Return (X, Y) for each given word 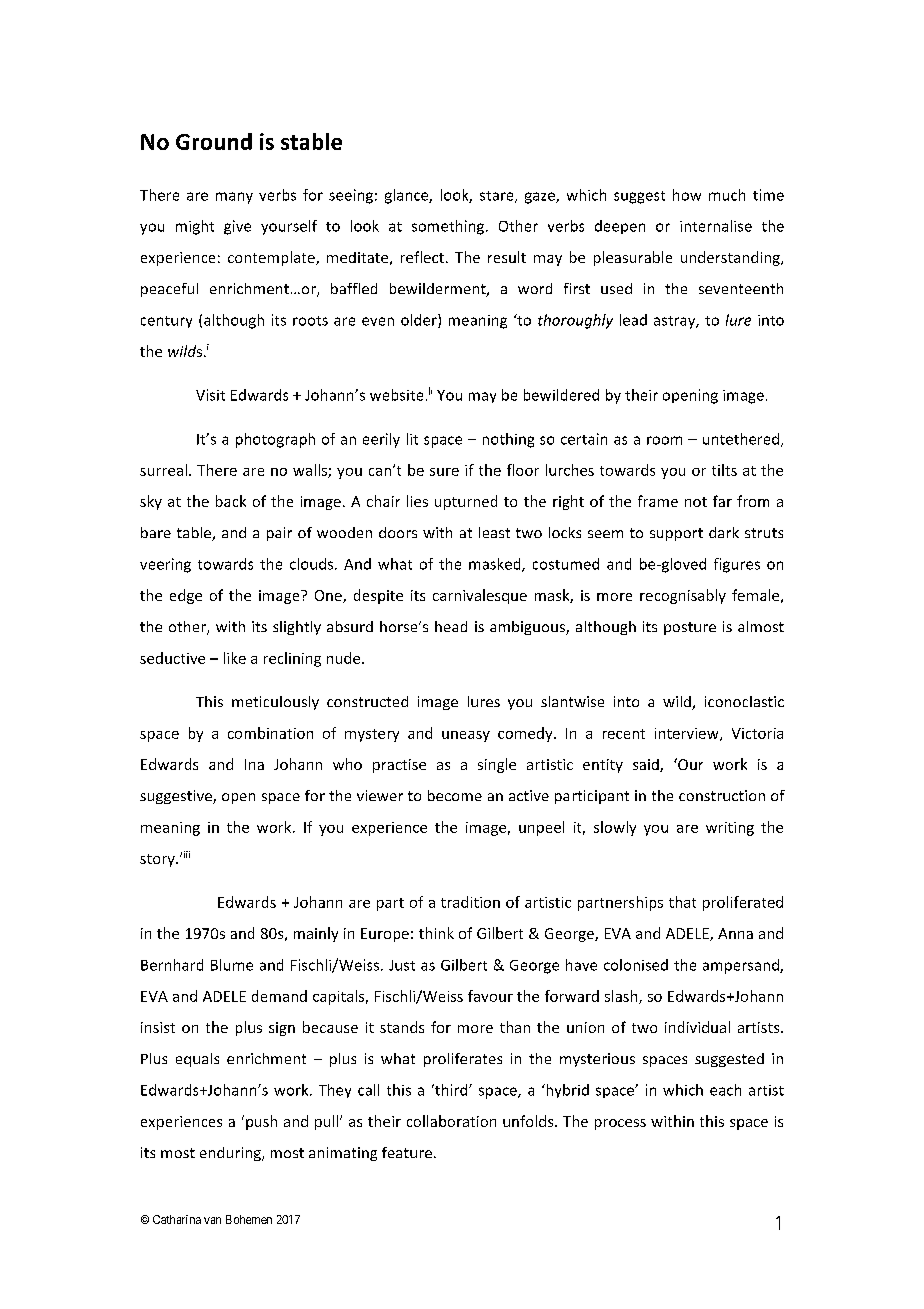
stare (498, 197)
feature (407, 1152)
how (687, 195)
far (722, 501)
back (231, 501)
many (234, 198)
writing (730, 829)
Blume (232, 965)
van (212, 1220)
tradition (470, 902)
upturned (466, 502)
